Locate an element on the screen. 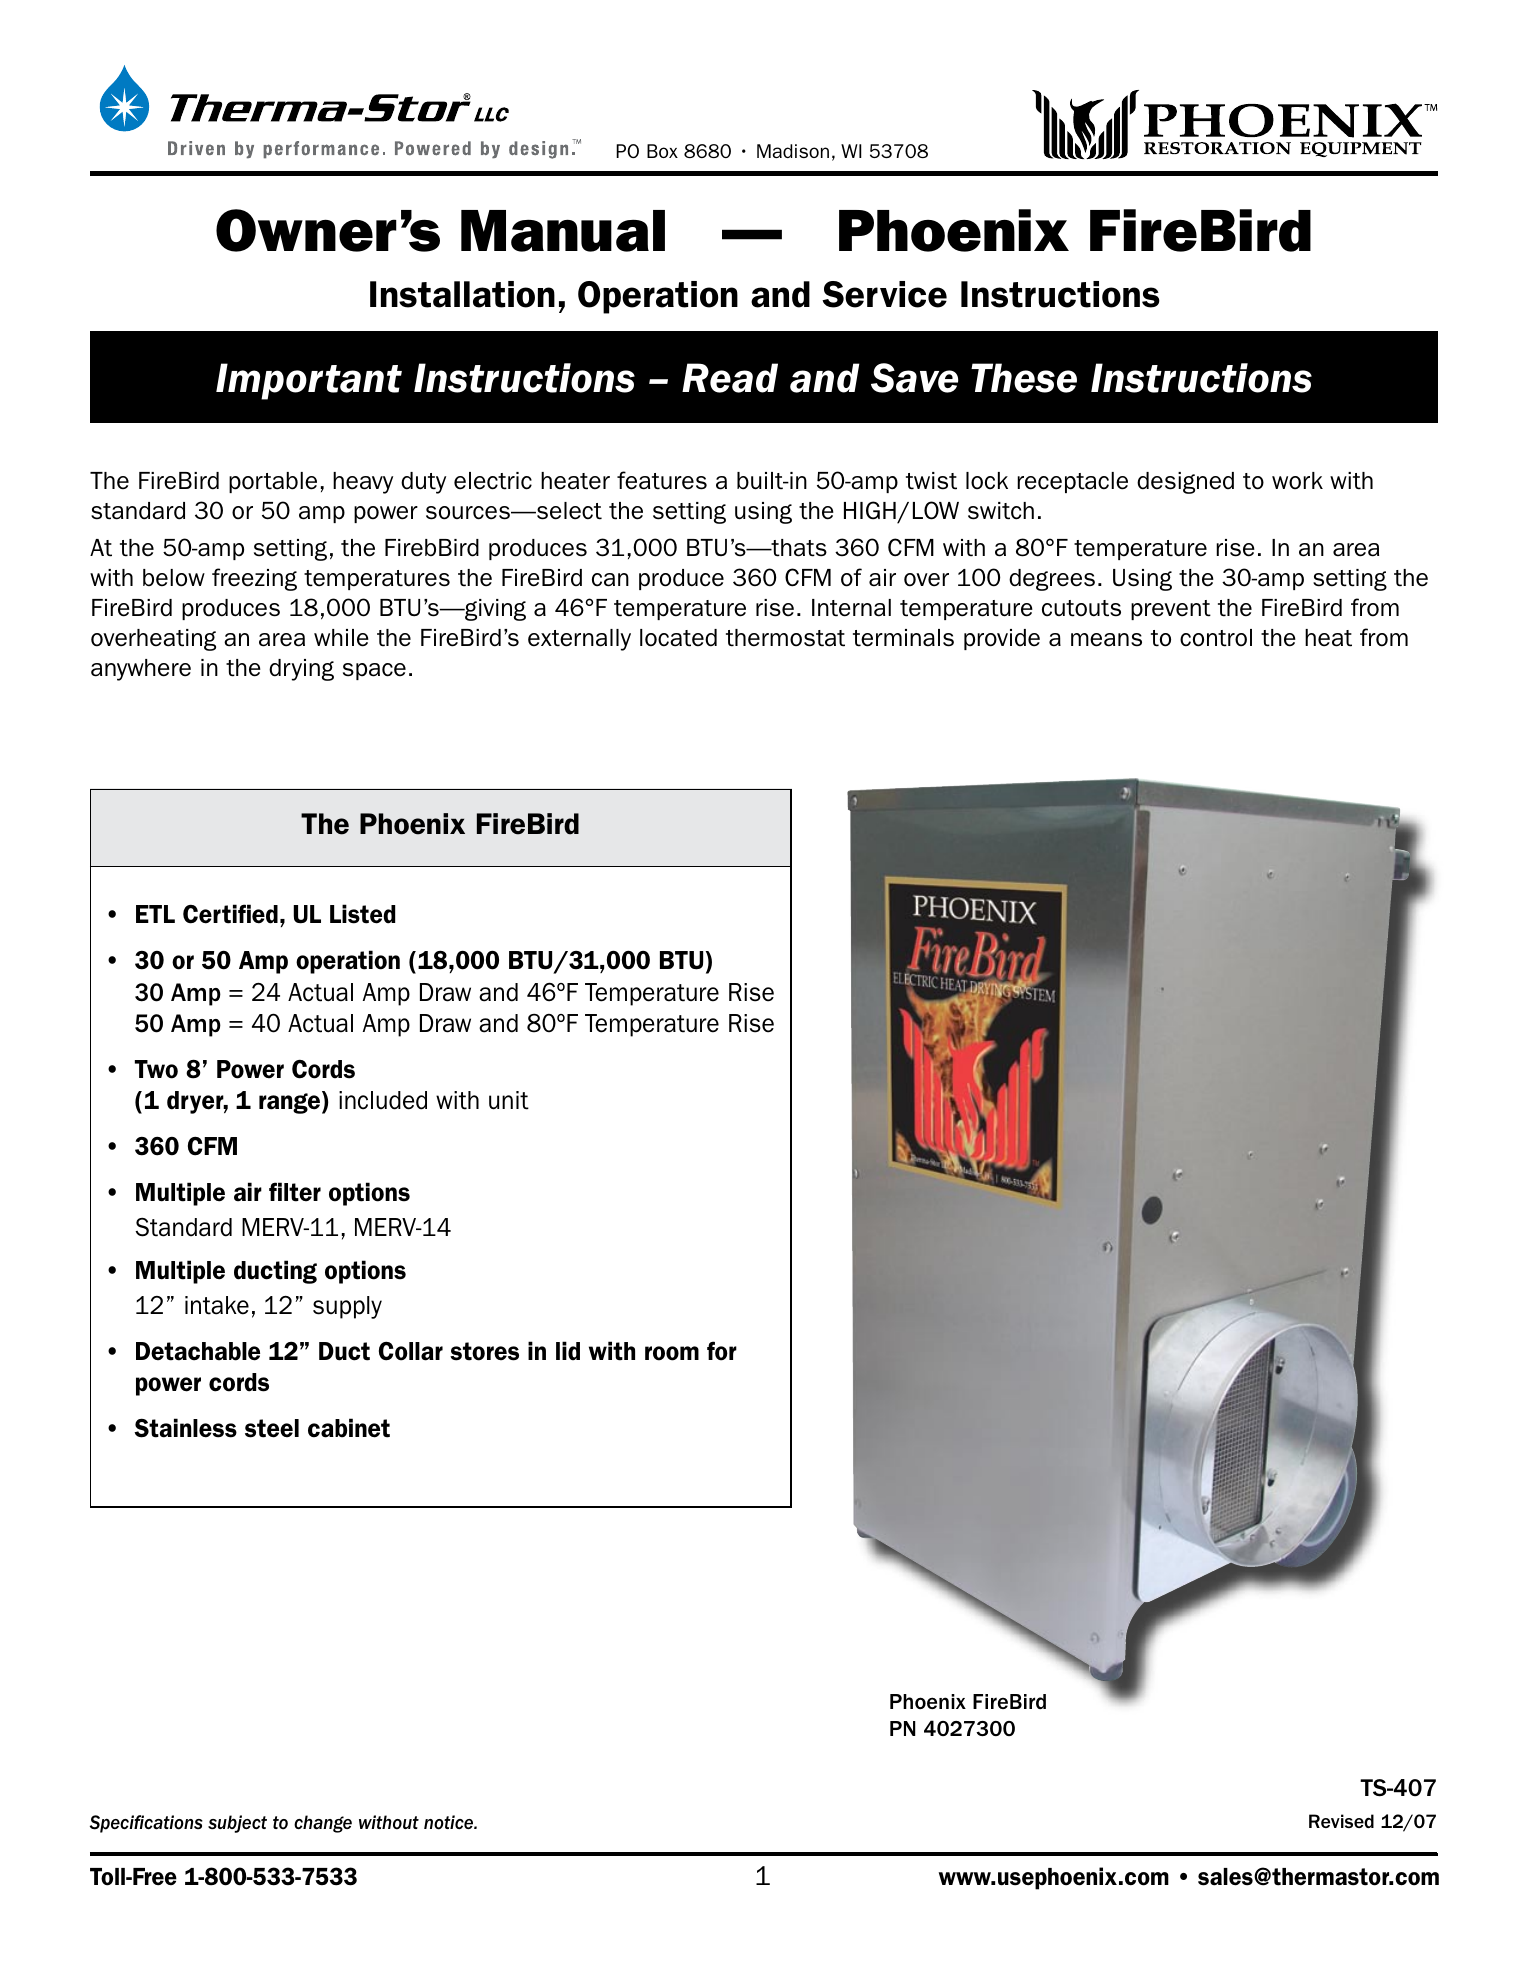 This screenshot has height=1977, width=1527. thermostat is located at coordinates (785, 638).
